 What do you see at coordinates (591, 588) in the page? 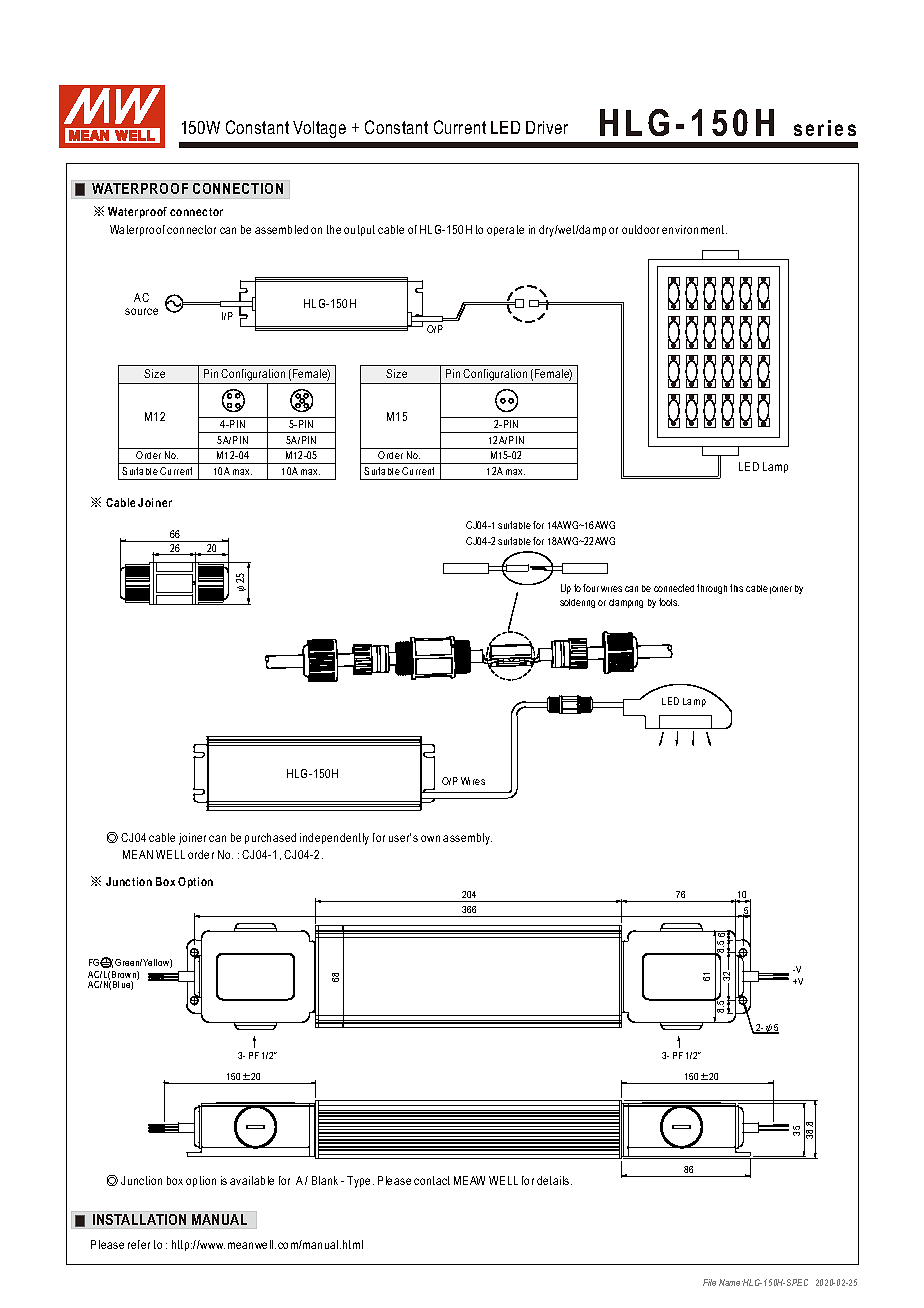
I see `four` at bounding box center [591, 588].
